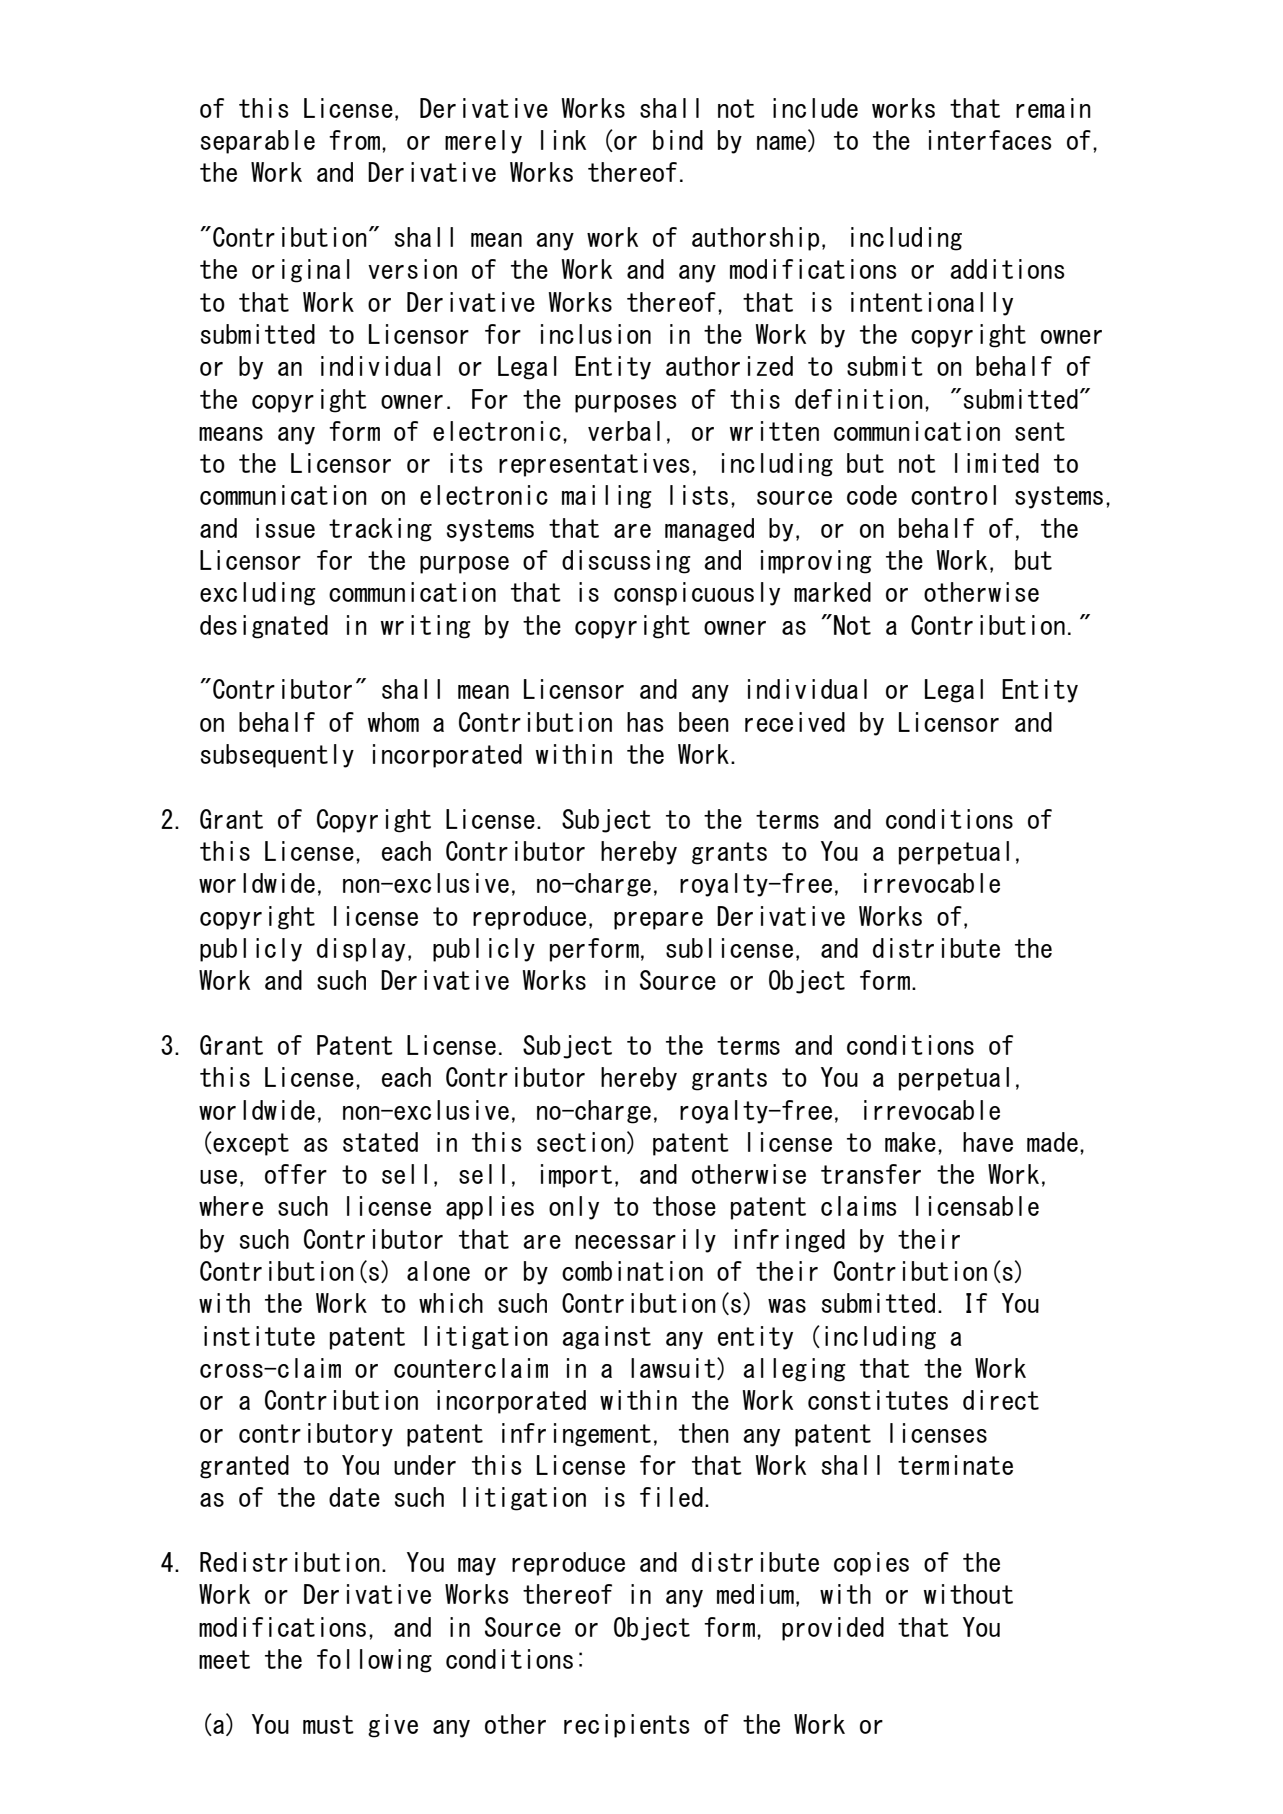 The height and width of the document is (1814, 1283). Describe the element at coordinates (990, 140) in the document. I see `interfaces` at that location.
